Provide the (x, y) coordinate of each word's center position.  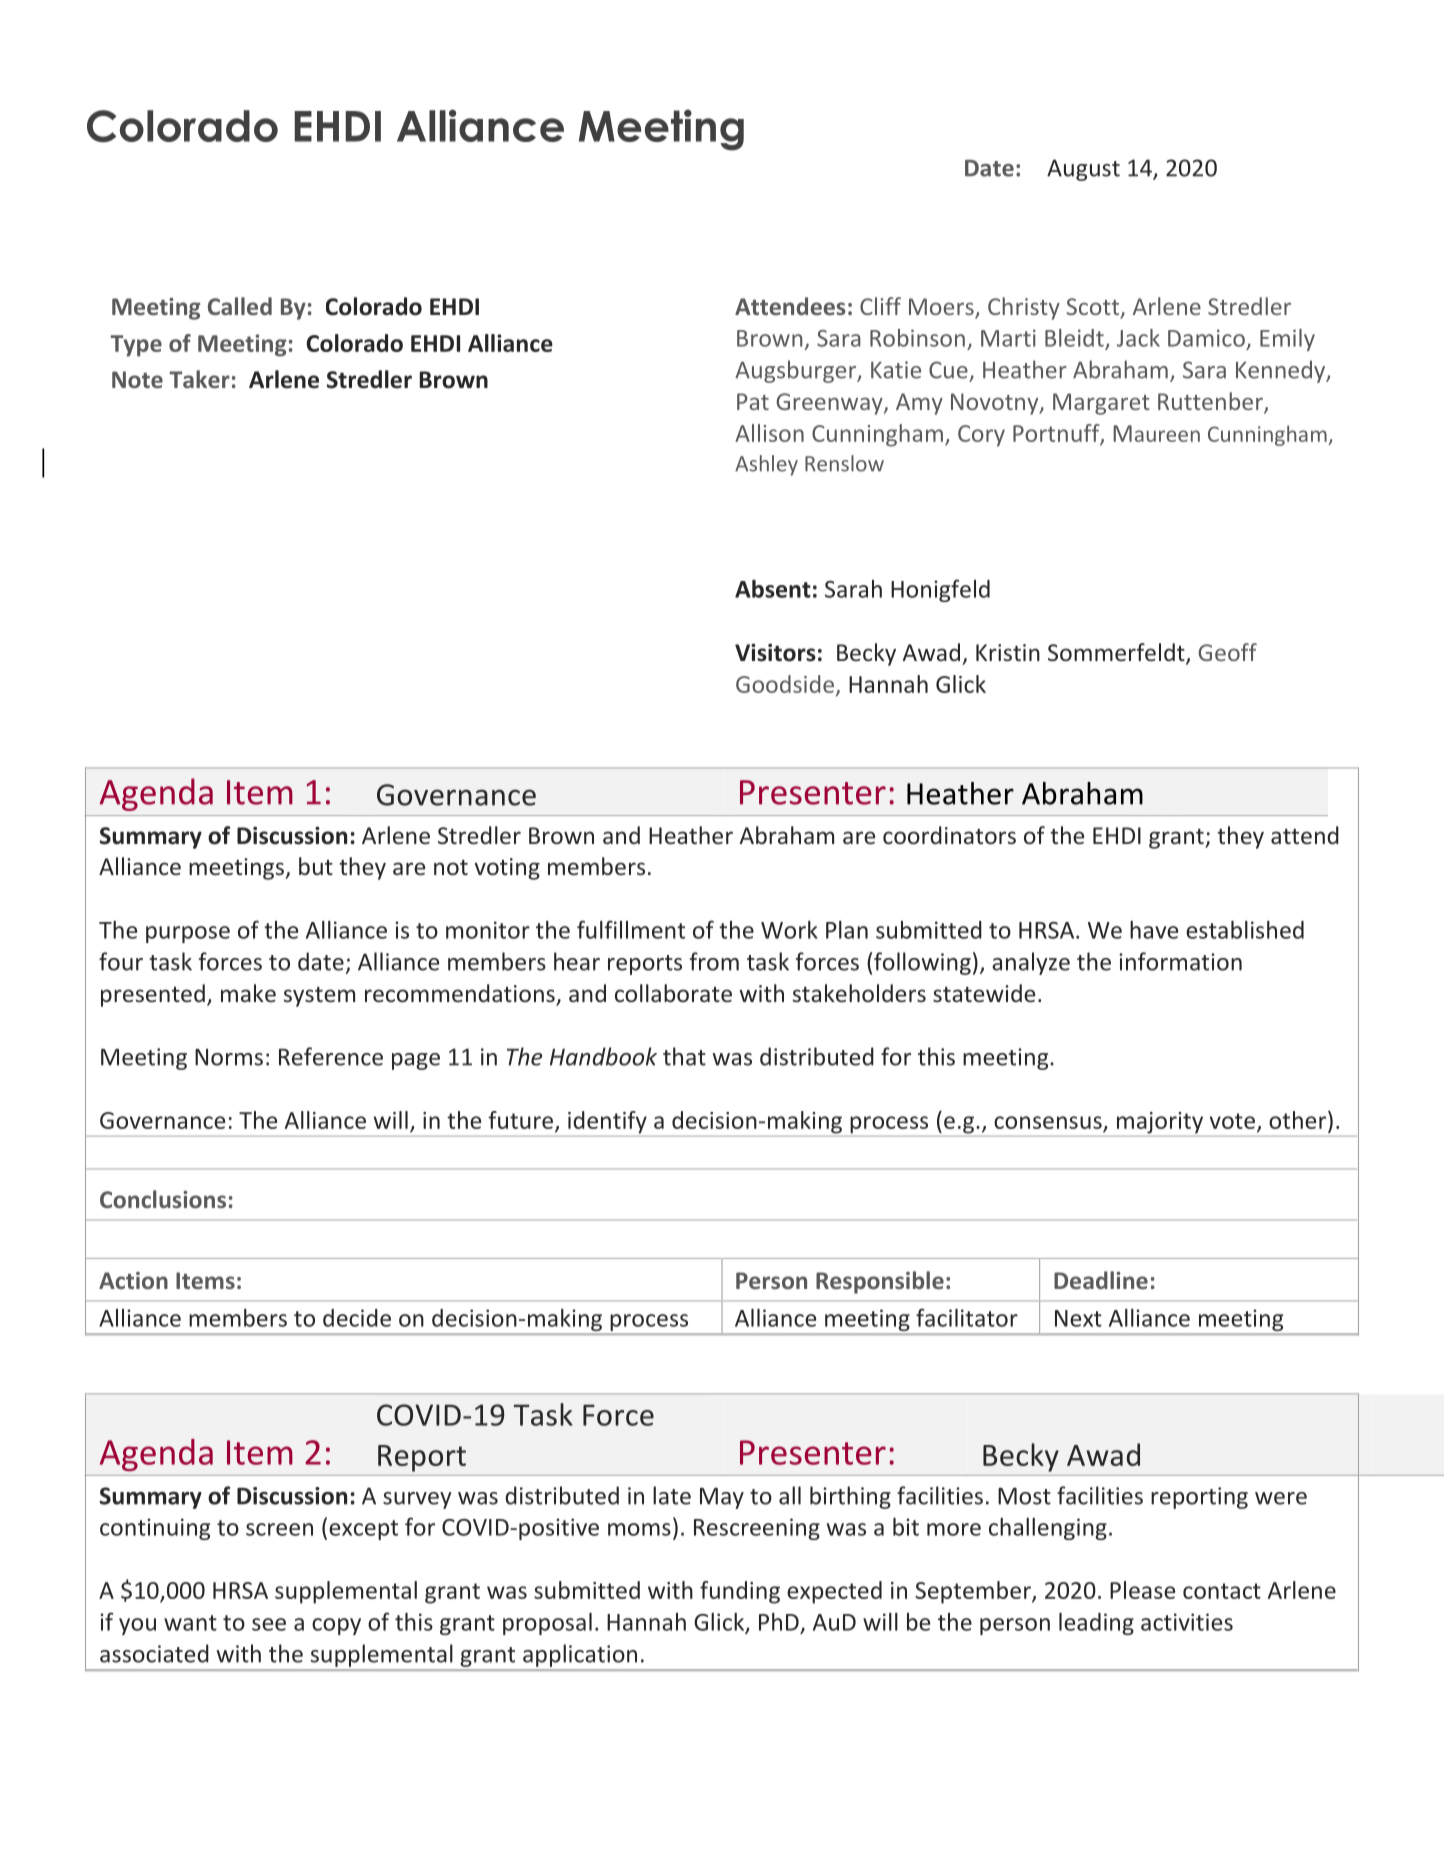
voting (507, 869)
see (269, 1624)
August (1083, 170)
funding (740, 1592)
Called (240, 306)
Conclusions (163, 1199)
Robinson (917, 338)
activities (1187, 1622)
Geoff (1227, 652)
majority (1160, 1123)
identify (607, 1122)
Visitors (775, 652)
